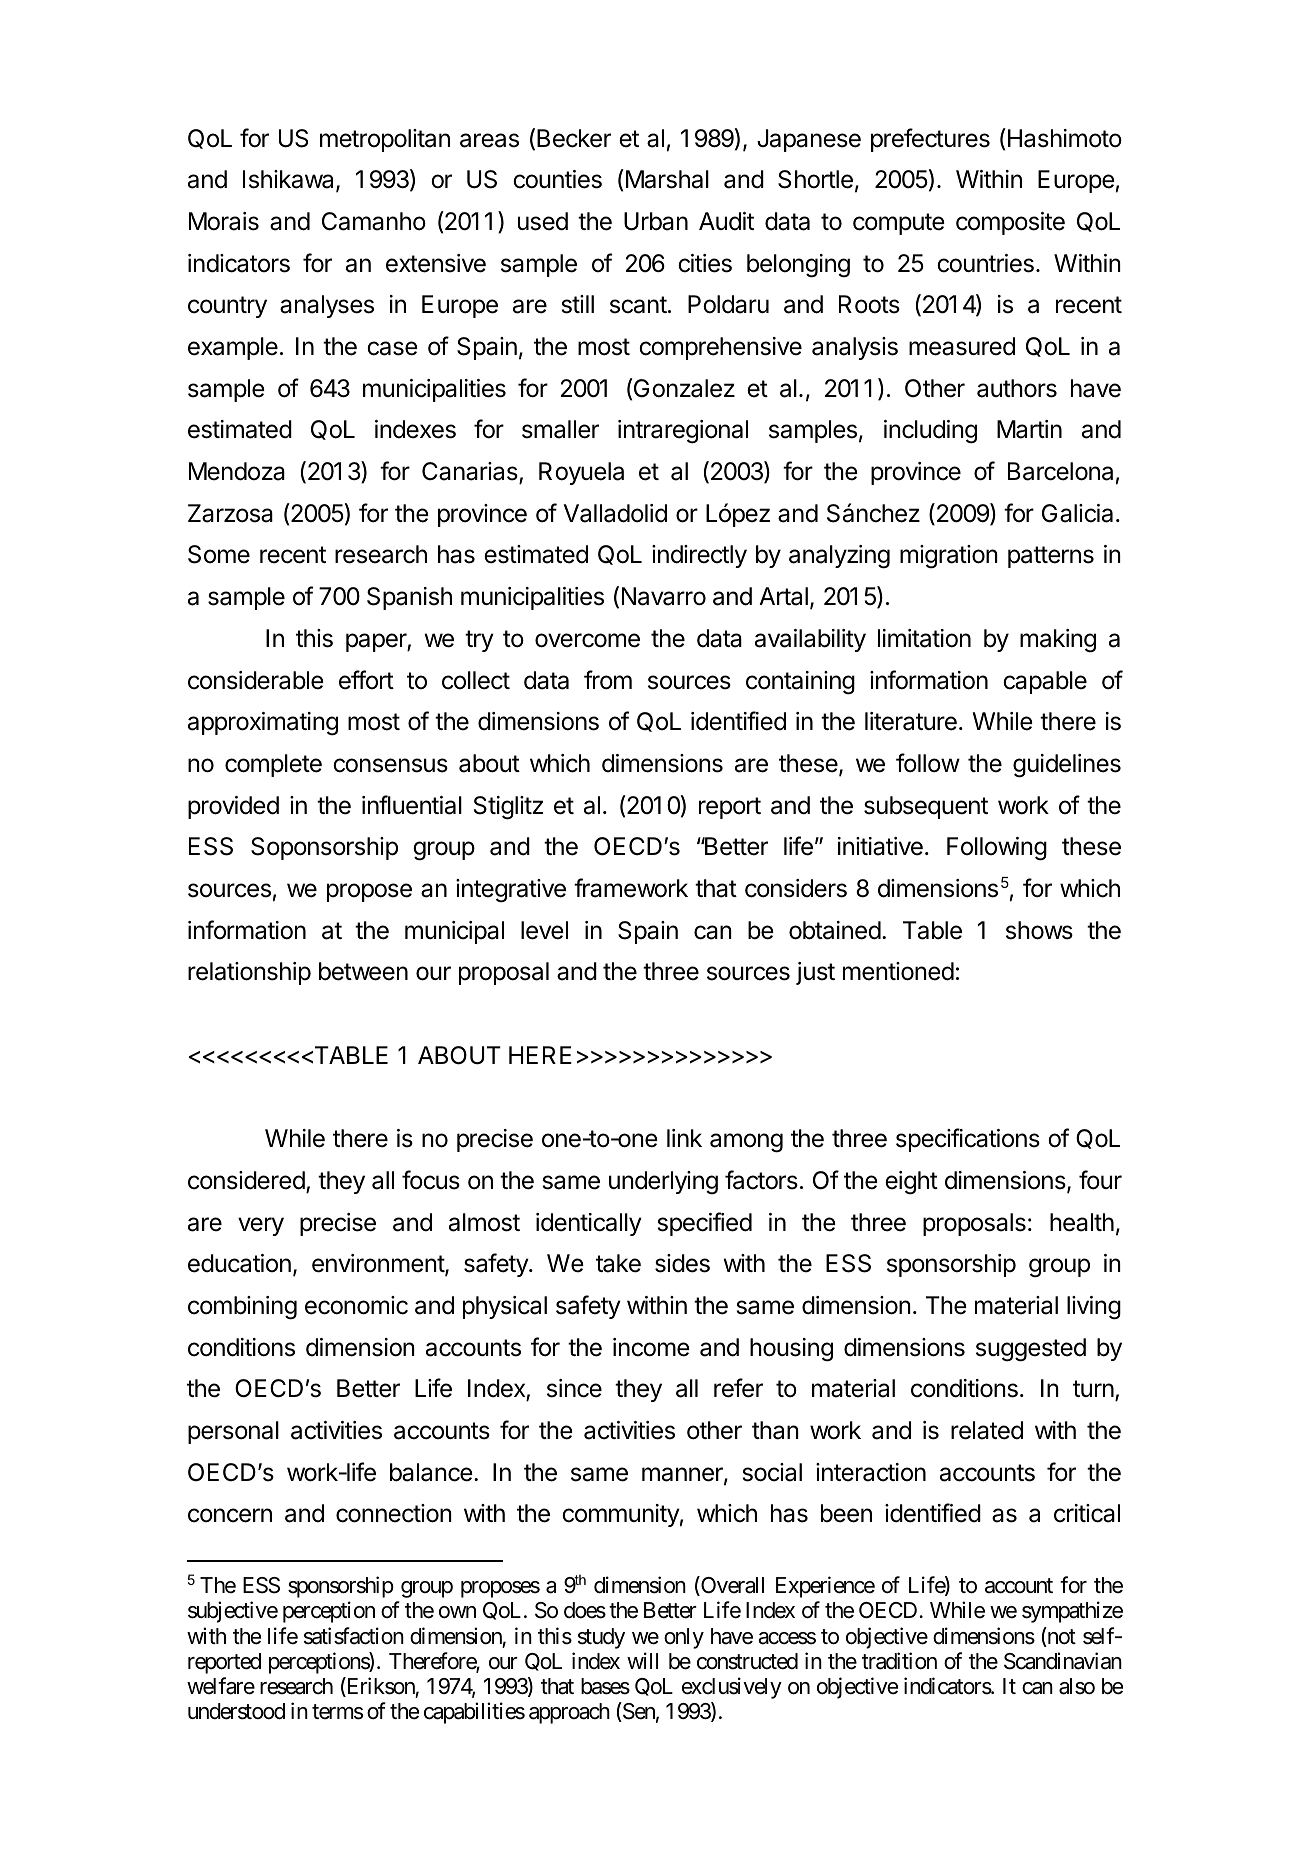 The image size is (1308, 1850). Describe the element at coordinates (290, 181) in the screenshot. I see `Ishikawa` at that location.
